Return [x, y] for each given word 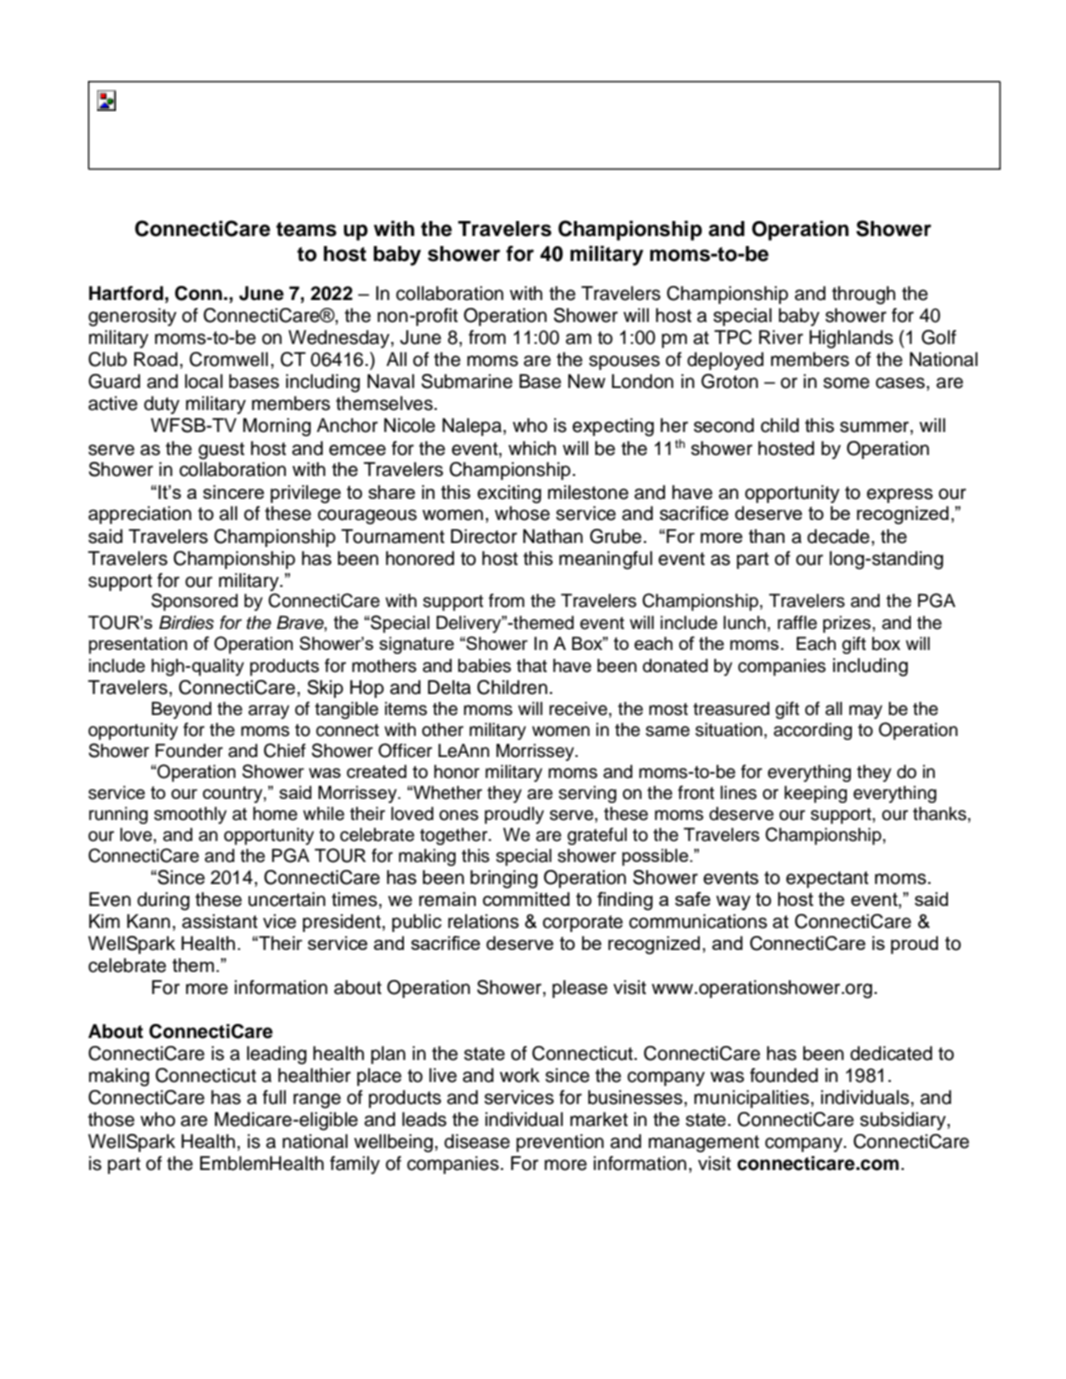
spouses [624, 362]
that [531, 666]
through [864, 295]
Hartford [126, 293]
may [865, 712]
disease [477, 1141]
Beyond [182, 710]
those [111, 1119]
